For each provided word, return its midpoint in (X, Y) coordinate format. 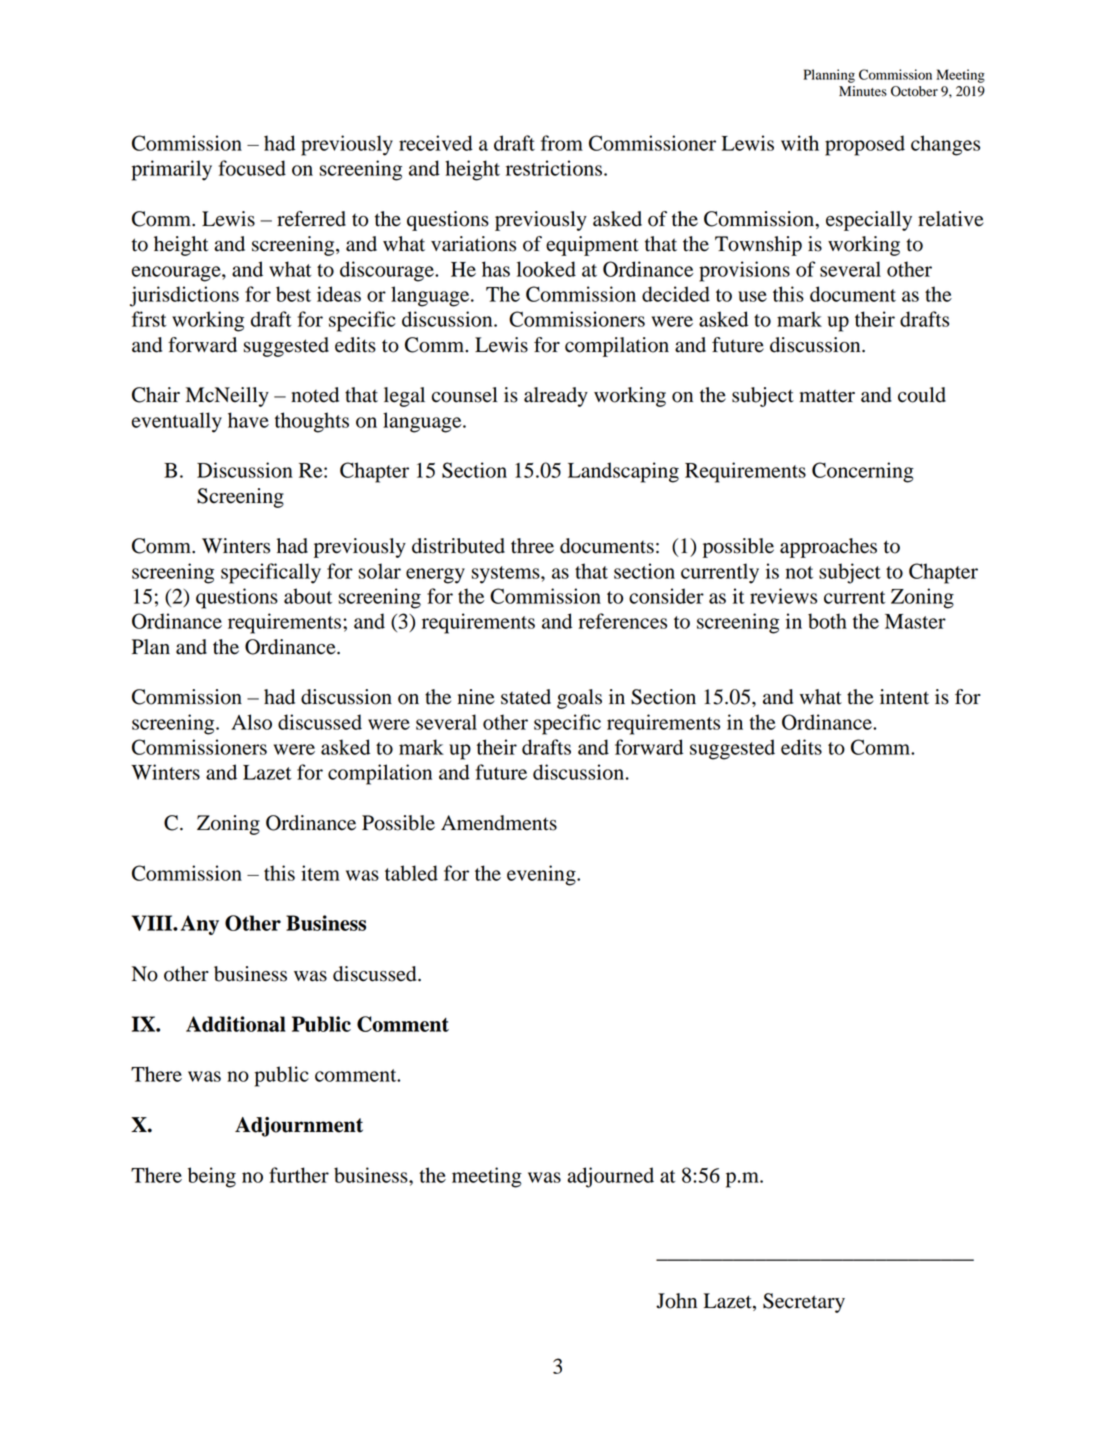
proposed (865, 145)
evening (542, 875)
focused (252, 168)
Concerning (863, 472)
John (676, 1301)
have (248, 420)
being (212, 1177)
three (532, 546)
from (562, 143)
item (320, 873)
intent (904, 697)
